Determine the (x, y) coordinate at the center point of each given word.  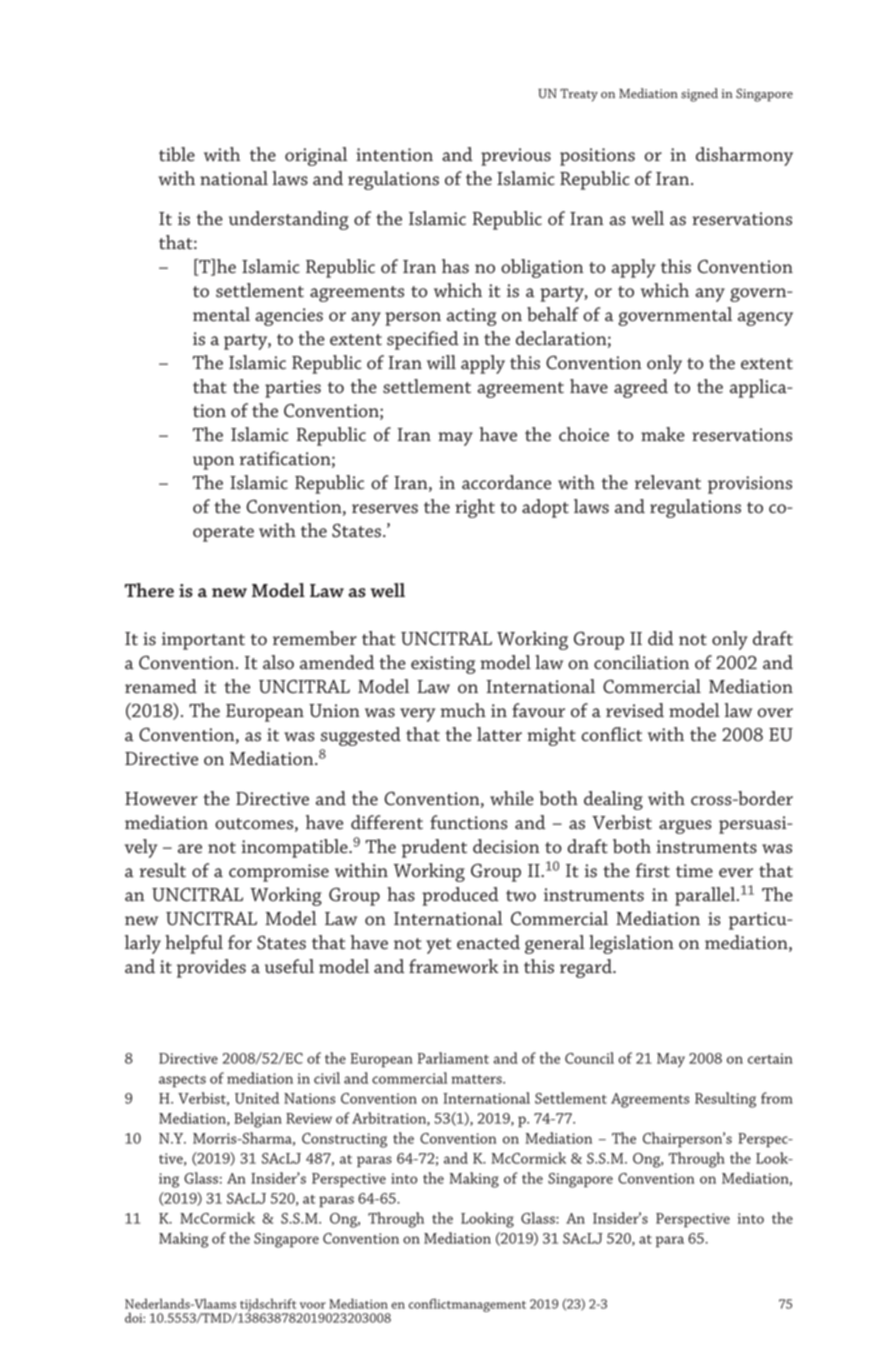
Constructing (344, 1140)
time (694, 870)
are (190, 849)
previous (516, 157)
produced (460, 896)
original (316, 156)
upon (213, 463)
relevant (668, 482)
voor (313, 1305)
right (475, 508)
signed (699, 95)
